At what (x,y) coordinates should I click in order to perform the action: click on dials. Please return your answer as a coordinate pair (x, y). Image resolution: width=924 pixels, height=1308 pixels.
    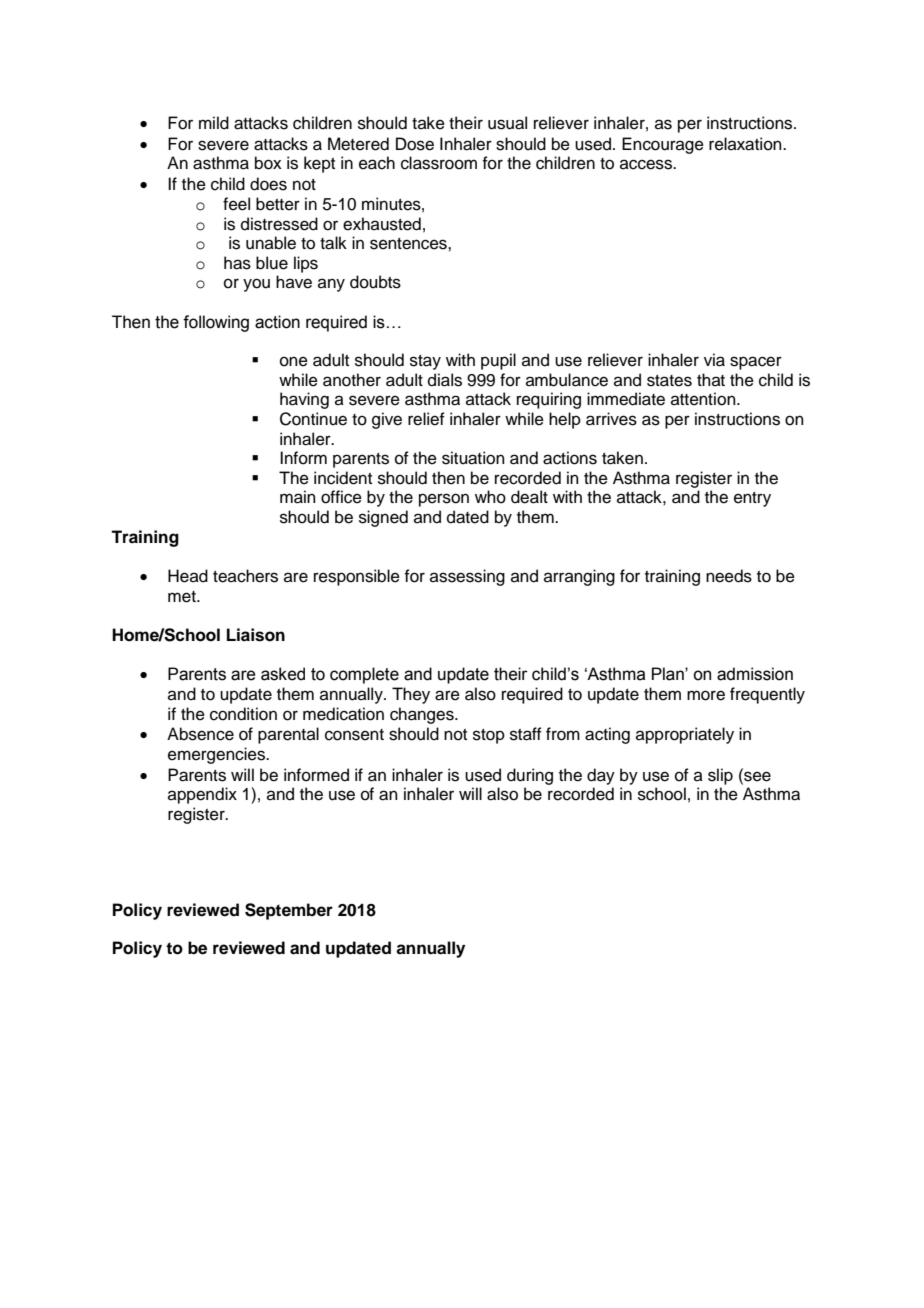
    Looking at the image, I should click on (445, 380).
